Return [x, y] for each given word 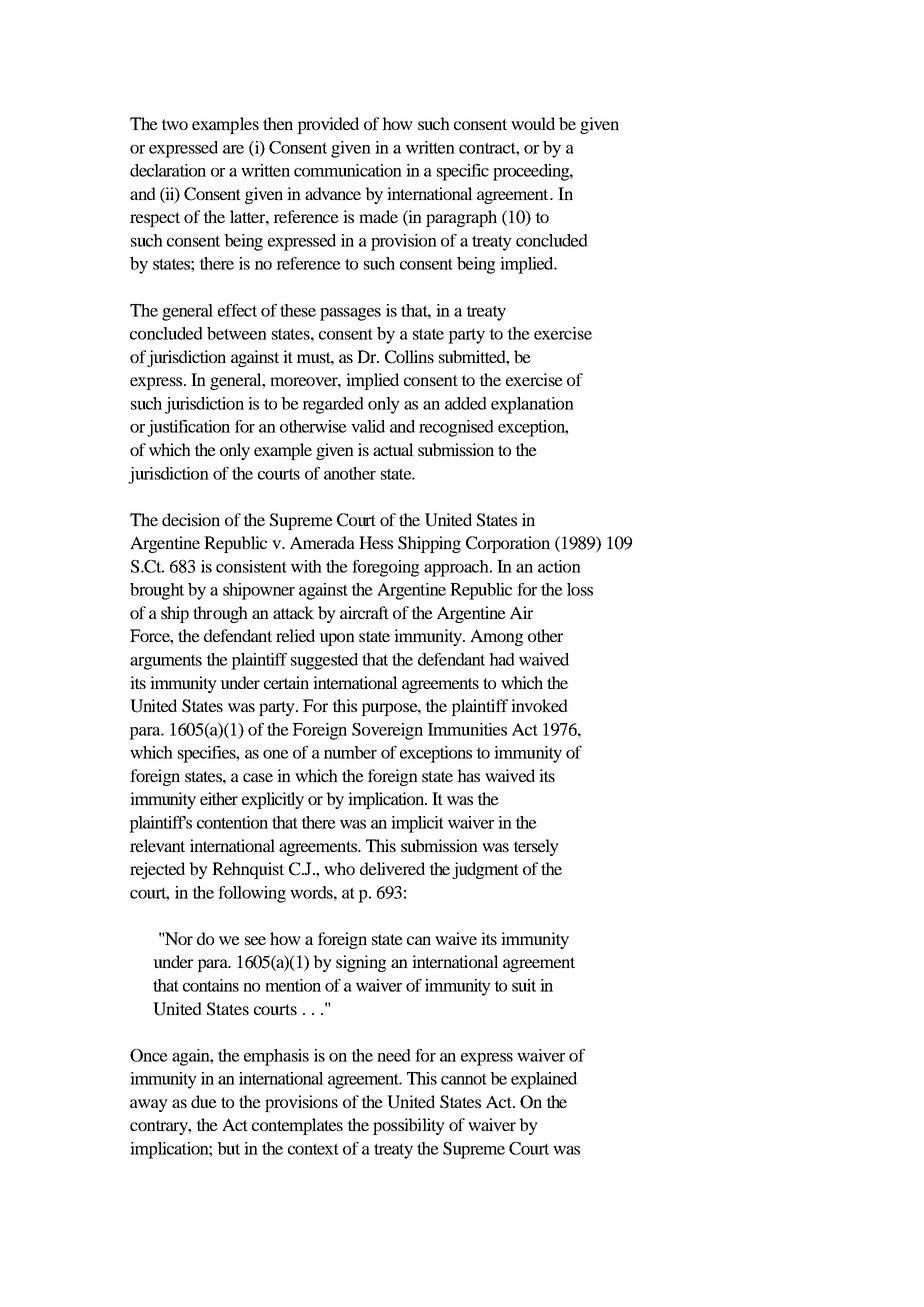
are [233, 149]
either [219, 798]
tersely [536, 847]
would [533, 123]
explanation [532, 405]
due [204, 1101]
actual [393, 449]
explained [544, 1080]
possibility [409, 1126]
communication [348, 170]
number [350, 752]
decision [191, 519]
